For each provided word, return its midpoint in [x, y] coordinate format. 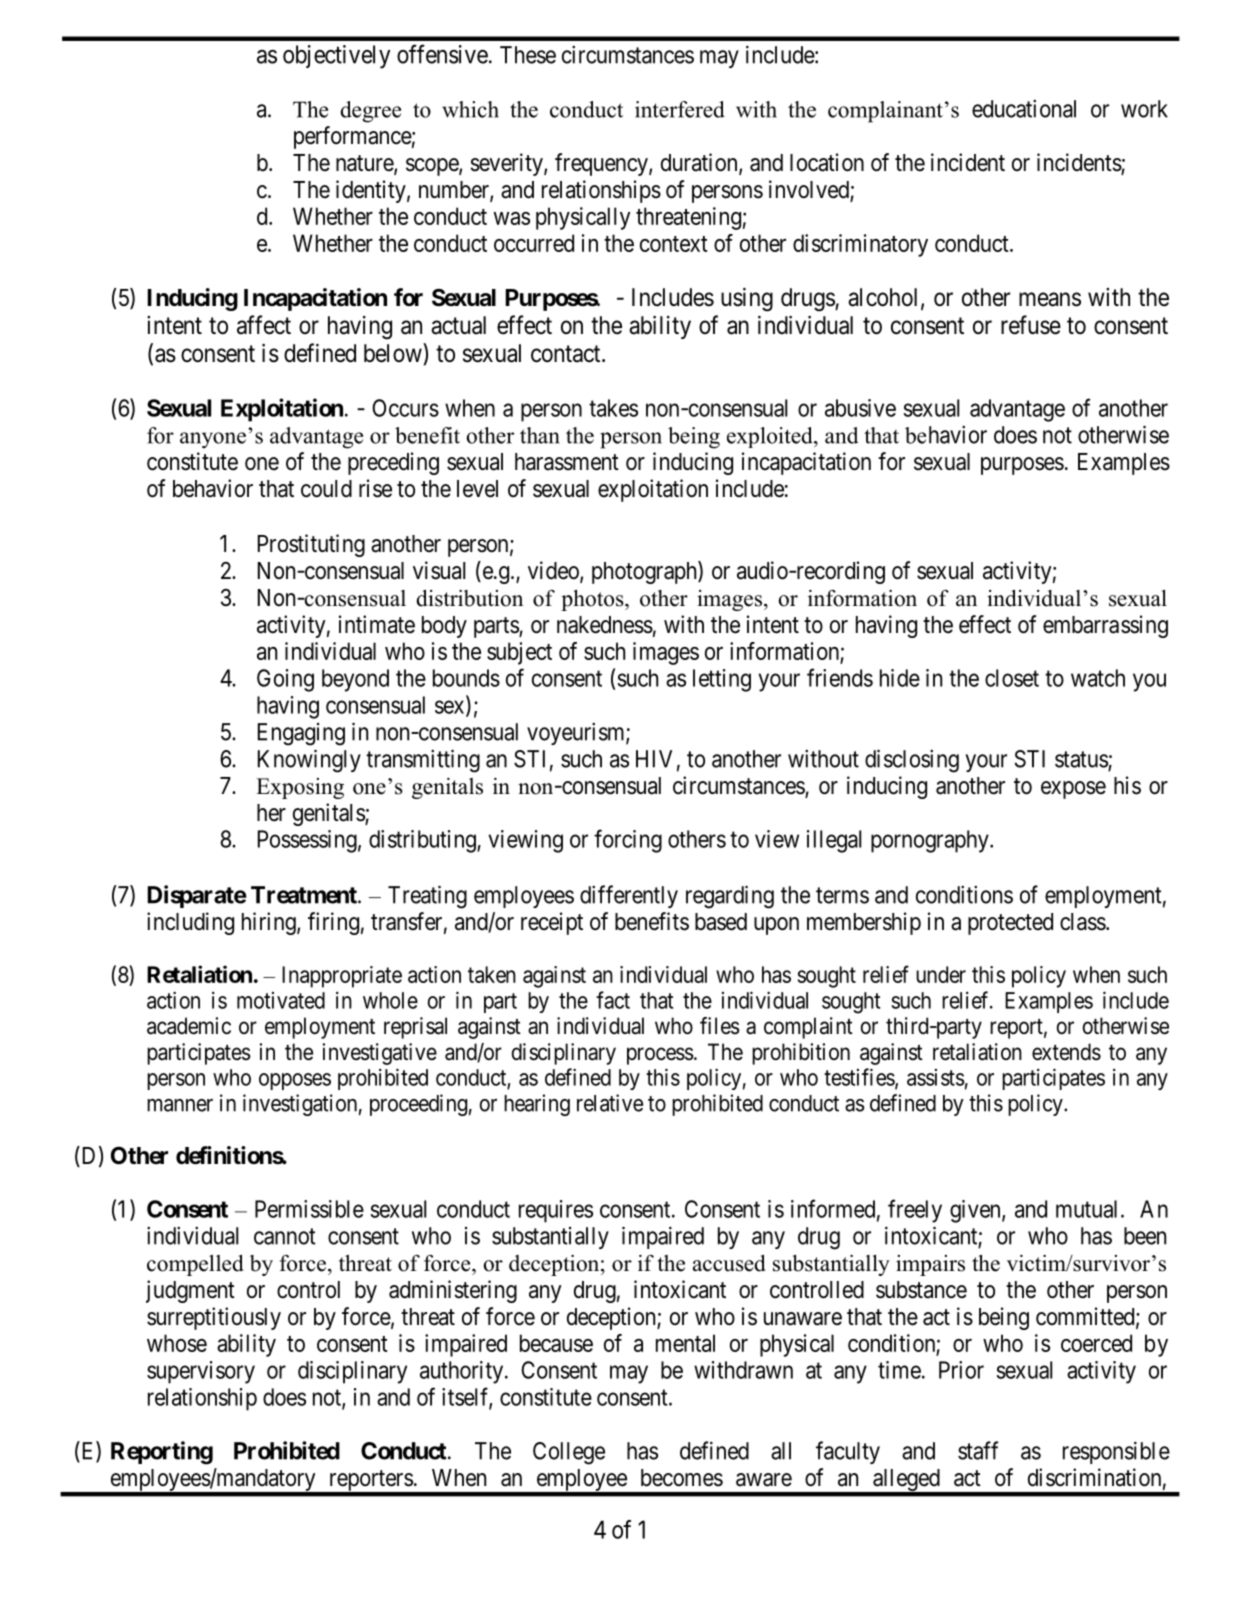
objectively [336, 57]
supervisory [201, 1372]
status [1082, 760]
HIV [654, 759]
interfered [680, 109]
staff [978, 1450]
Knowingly [309, 761]
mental [685, 1343]
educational [1024, 108]
